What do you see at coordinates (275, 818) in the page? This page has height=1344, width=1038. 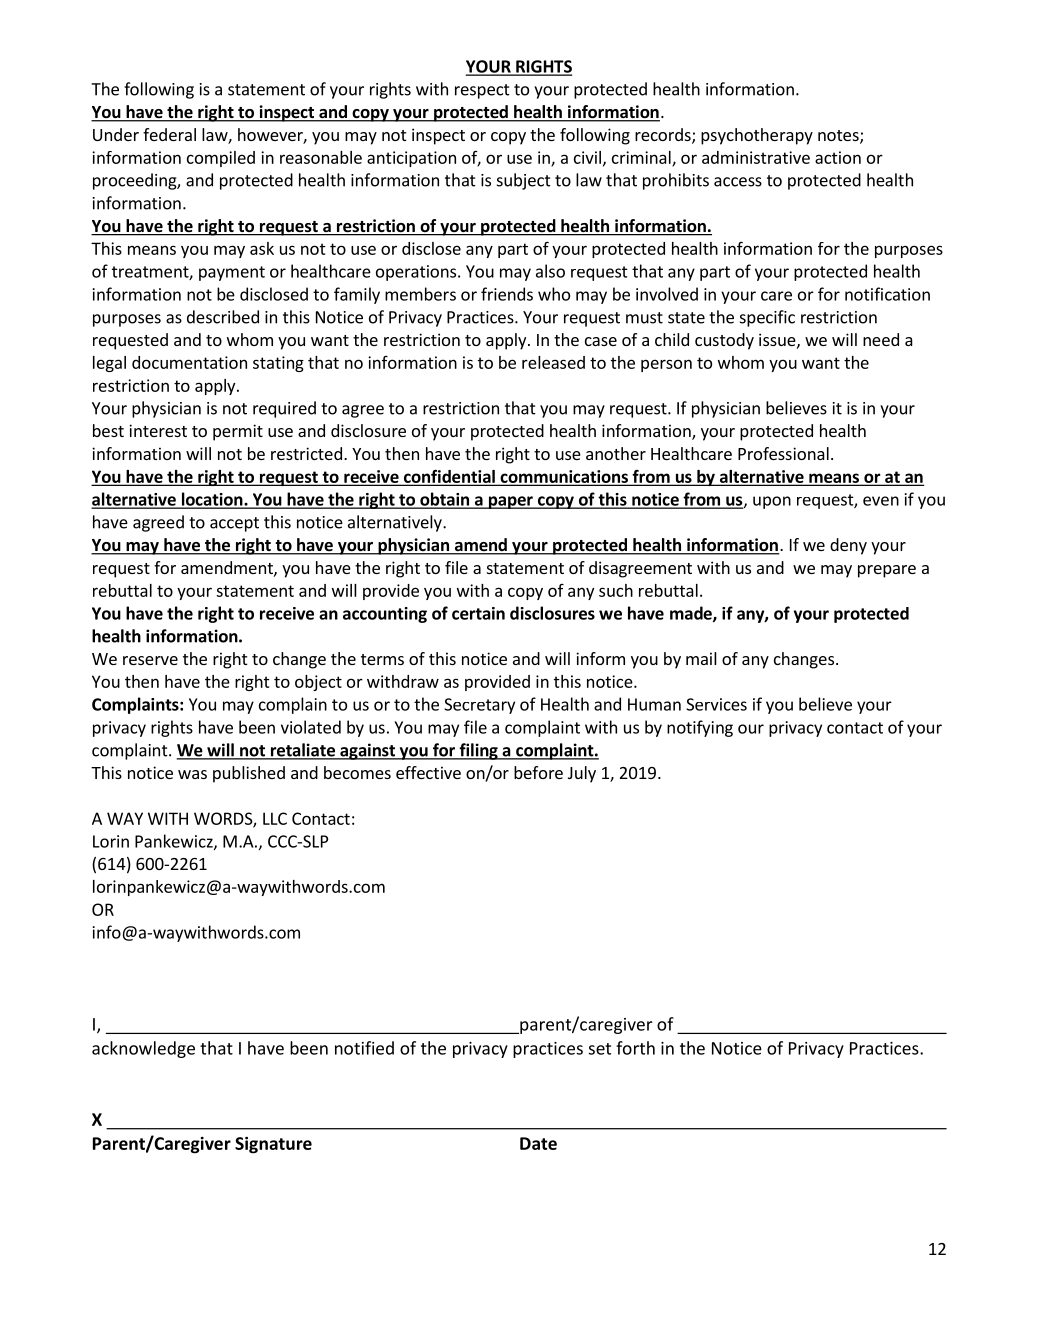 I see `LLC` at bounding box center [275, 818].
